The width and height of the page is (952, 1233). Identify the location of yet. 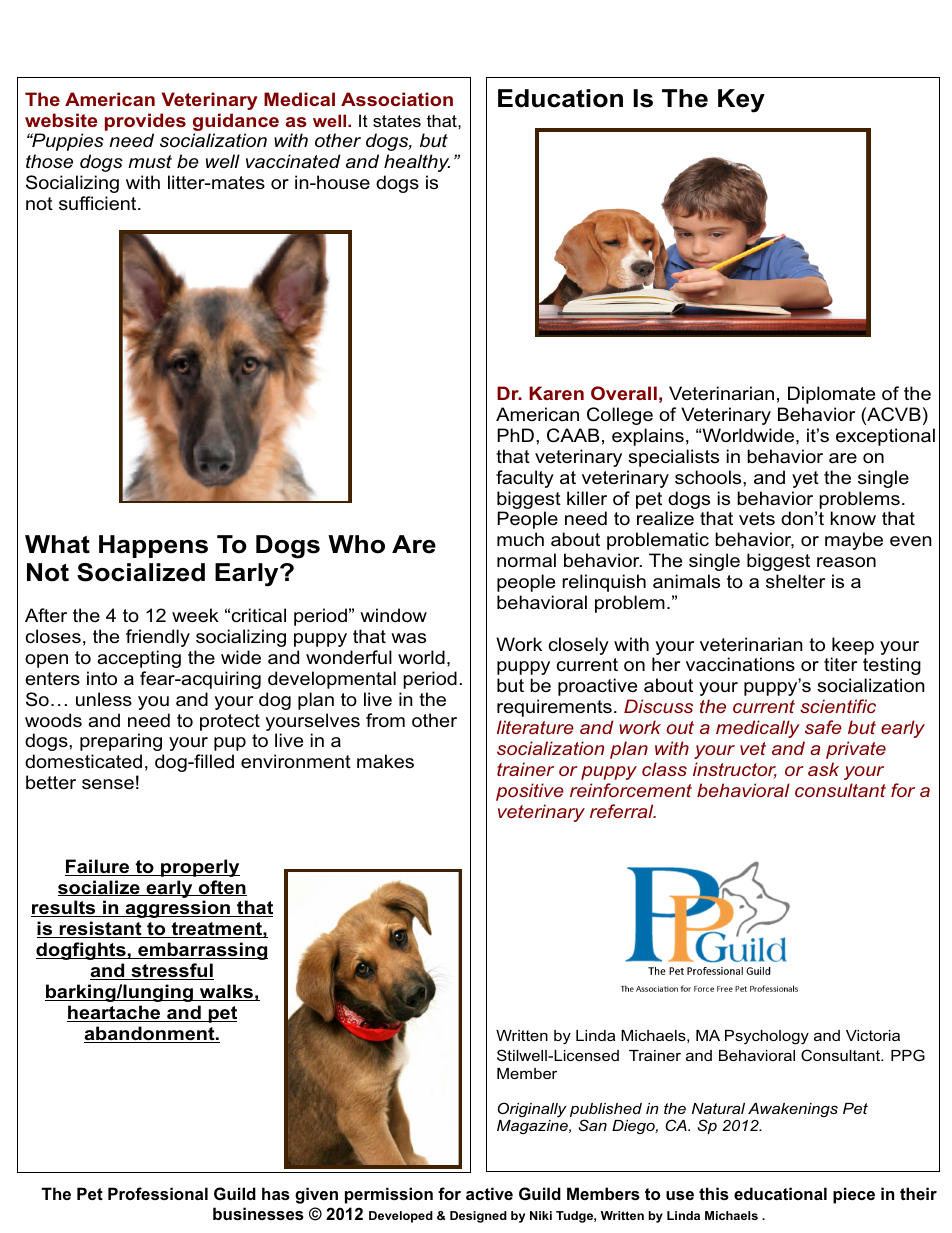
(805, 479).
